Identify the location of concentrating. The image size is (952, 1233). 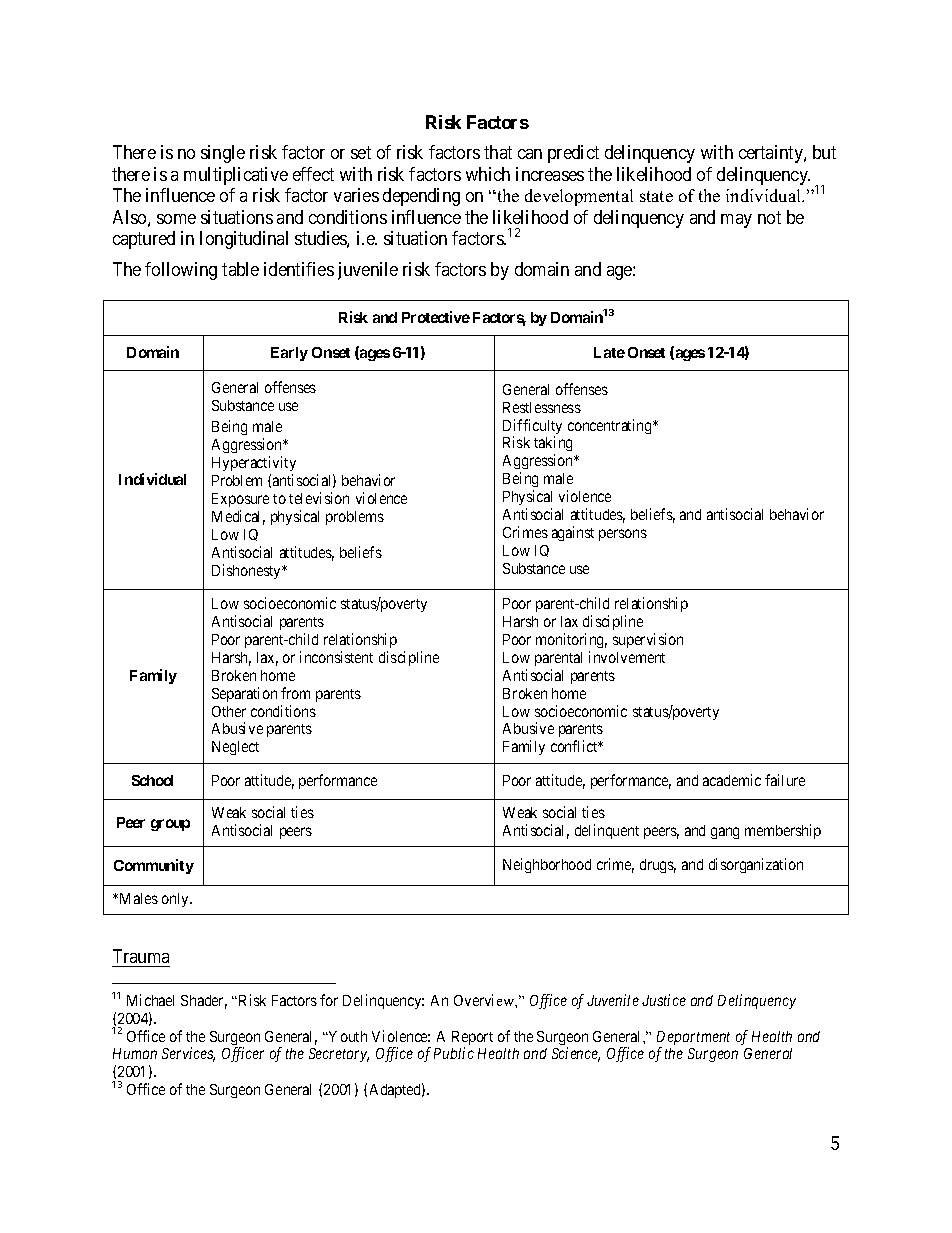
(611, 426).
